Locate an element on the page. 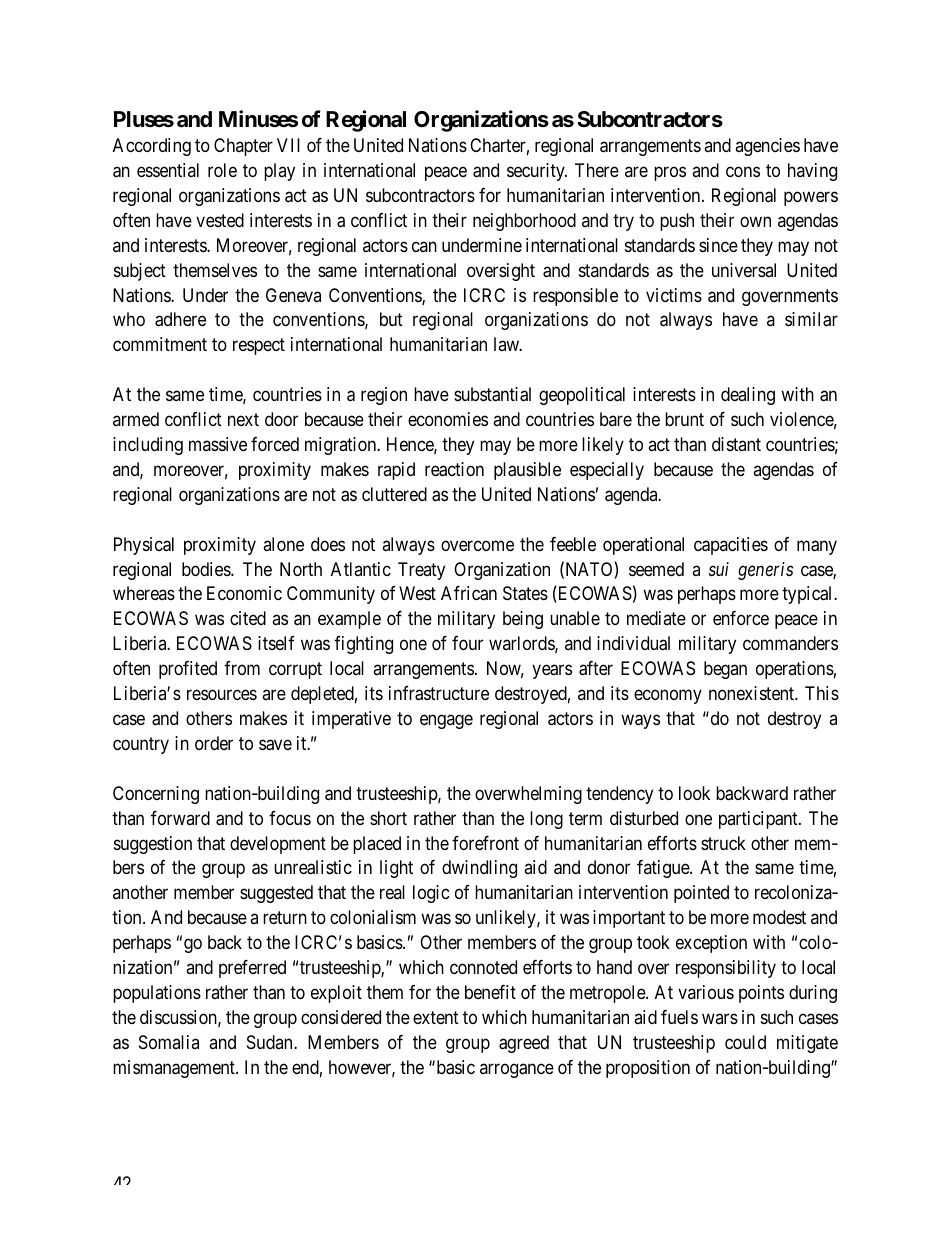 Image resolution: width=952 pixels, height=1233 pixels. Somalia is located at coordinates (169, 1042).
